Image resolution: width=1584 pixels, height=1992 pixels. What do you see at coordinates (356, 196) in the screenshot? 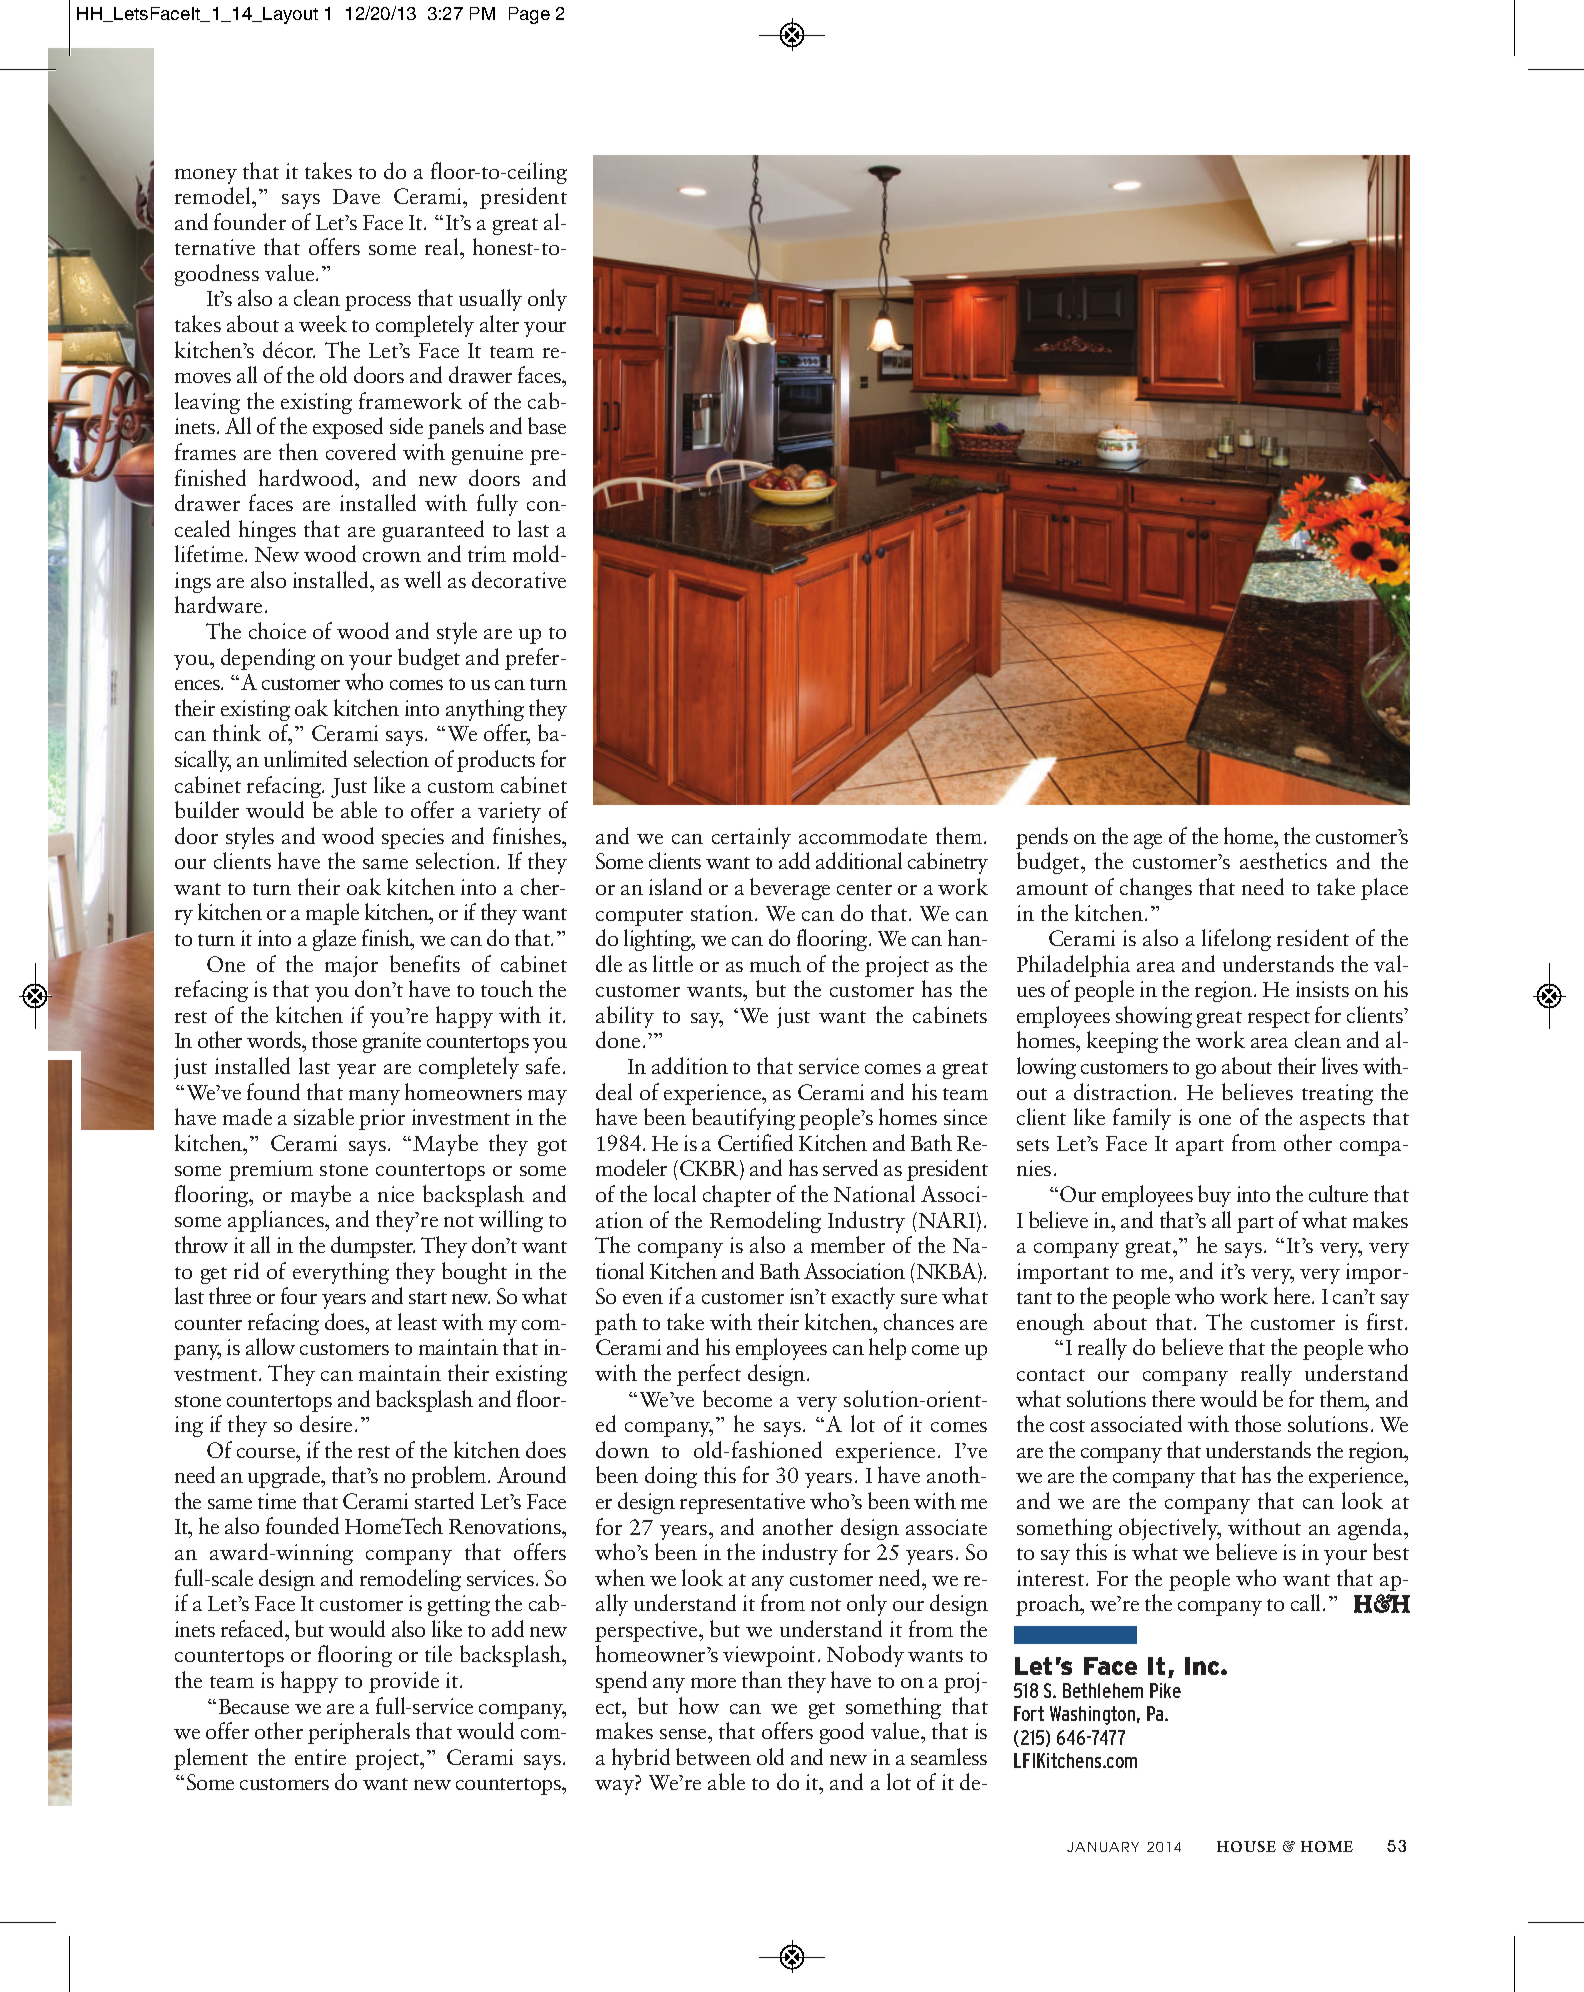
I see `Dave` at bounding box center [356, 196].
